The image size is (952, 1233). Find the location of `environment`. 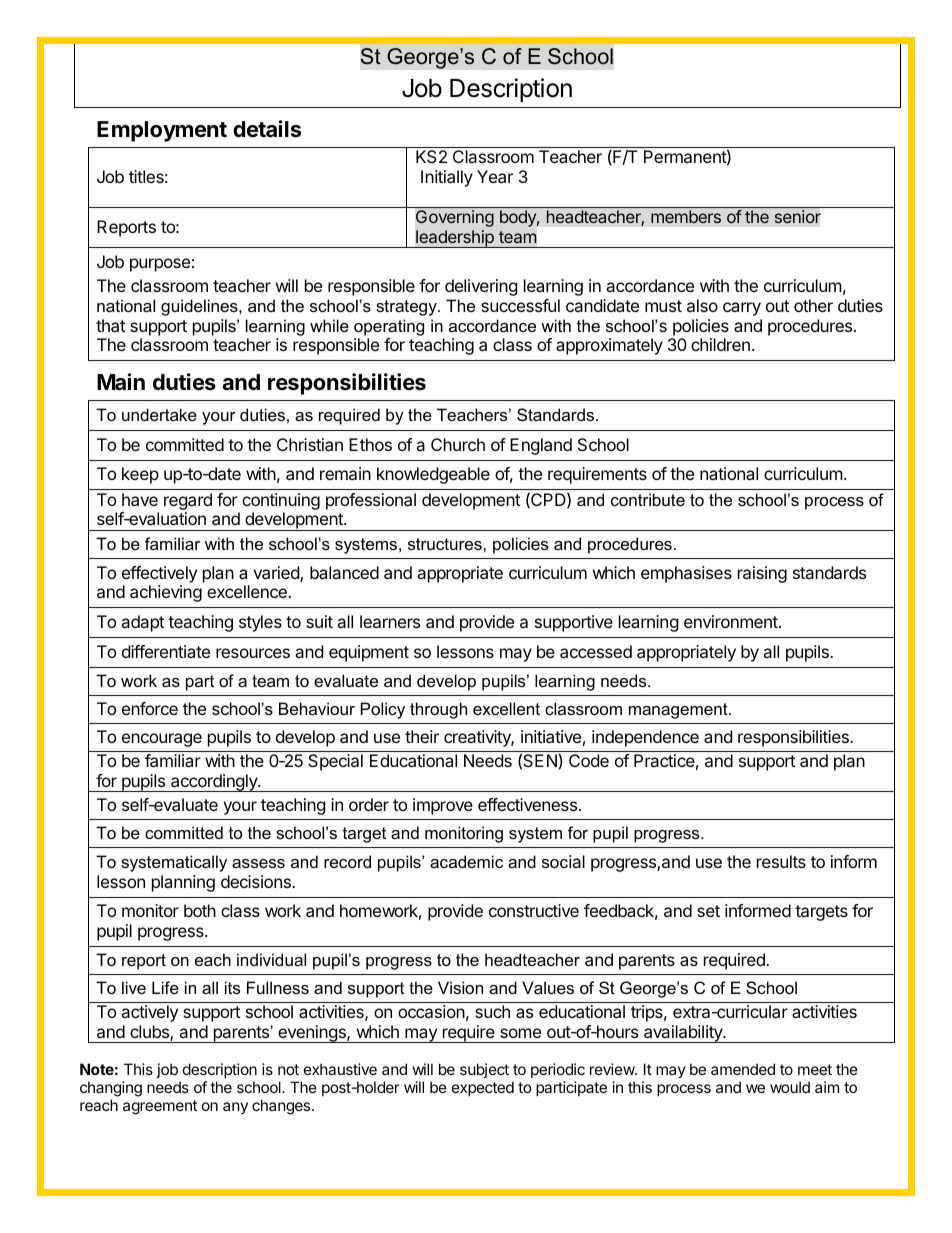

environment is located at coordinates (732, 621).
